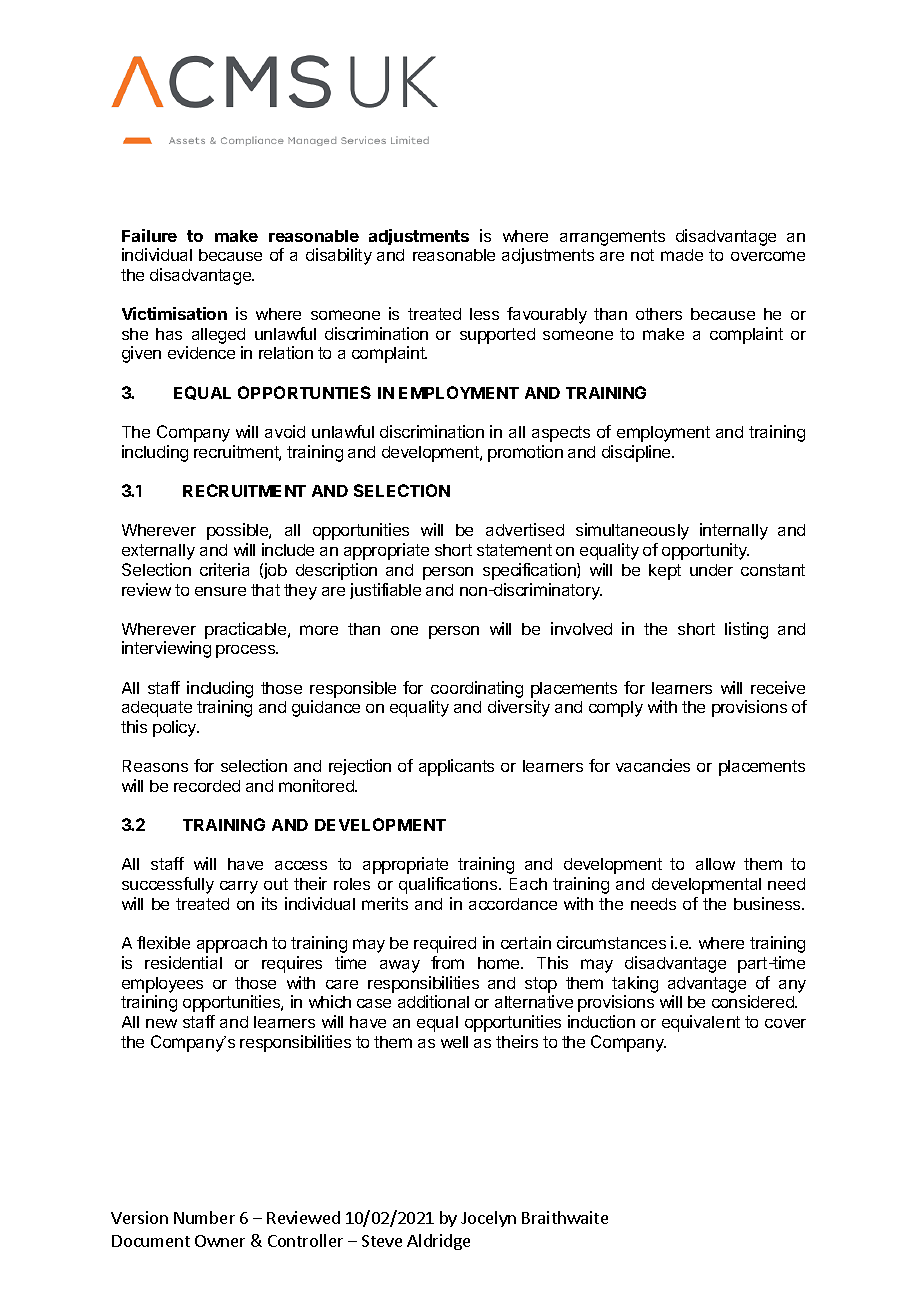  I want to click on policy, so click(176, 728).
